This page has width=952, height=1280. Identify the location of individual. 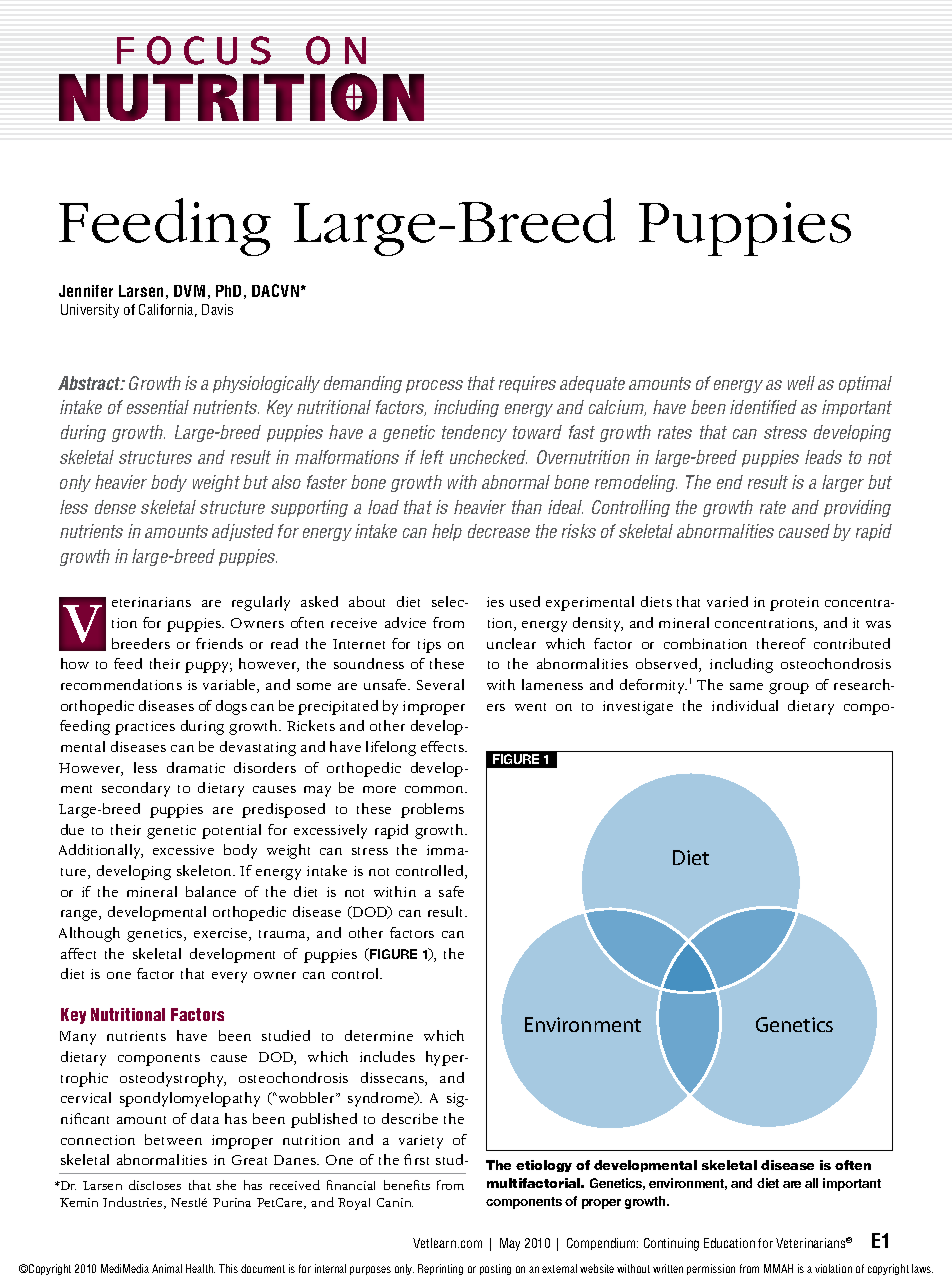
(745, 705).
